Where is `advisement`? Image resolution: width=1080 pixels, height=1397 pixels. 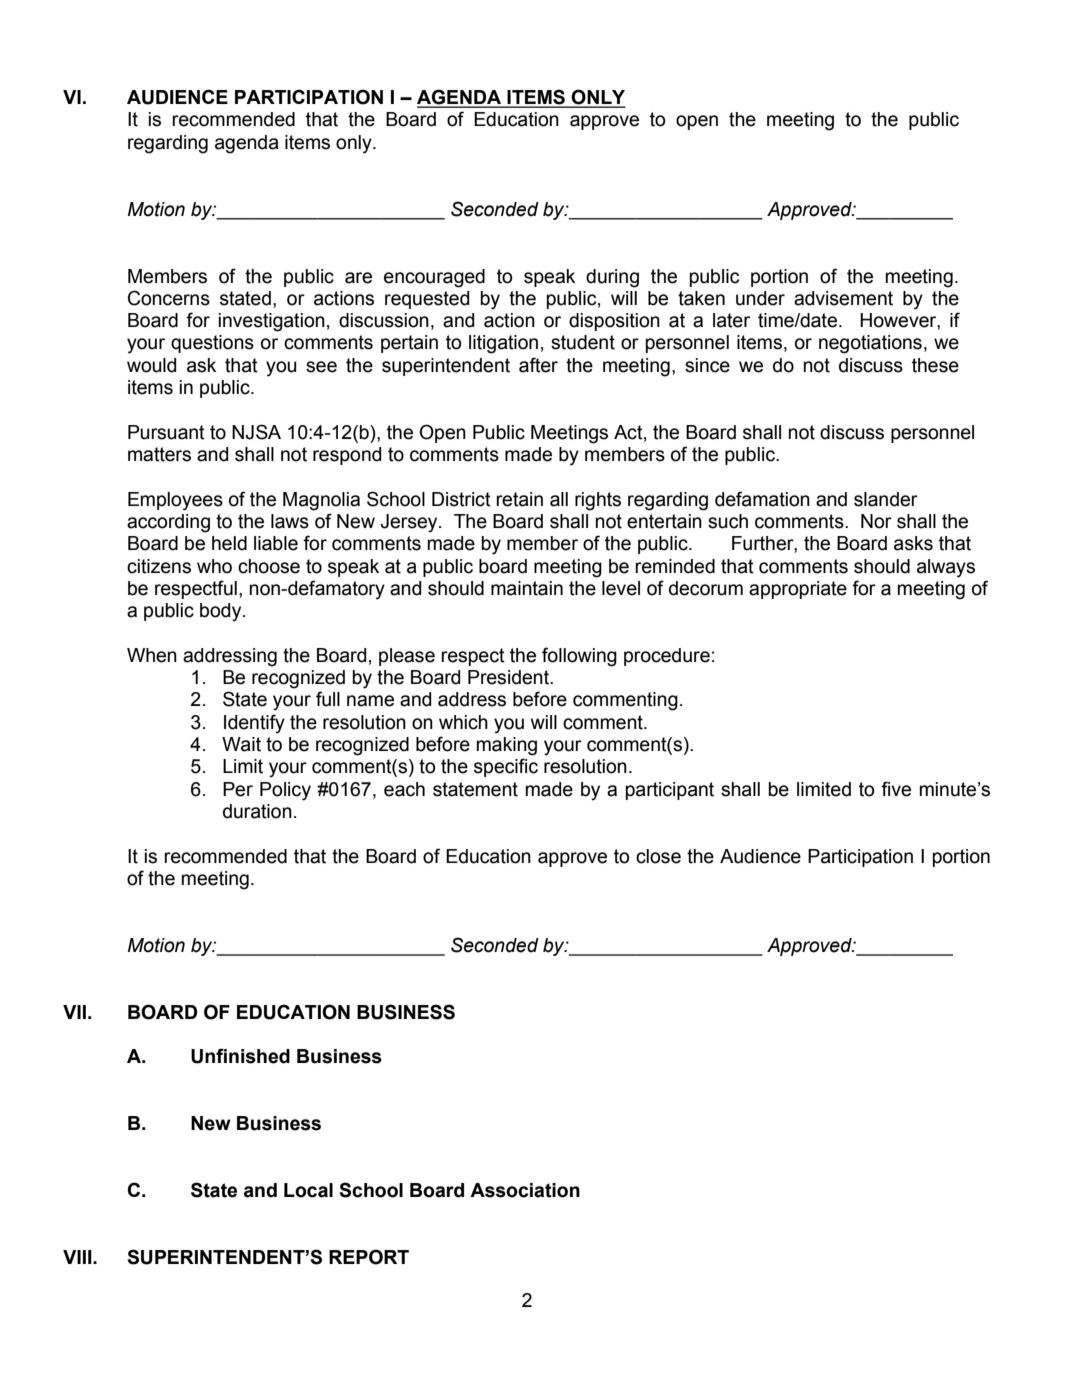 advisement is located at coordinates (843, 298).
